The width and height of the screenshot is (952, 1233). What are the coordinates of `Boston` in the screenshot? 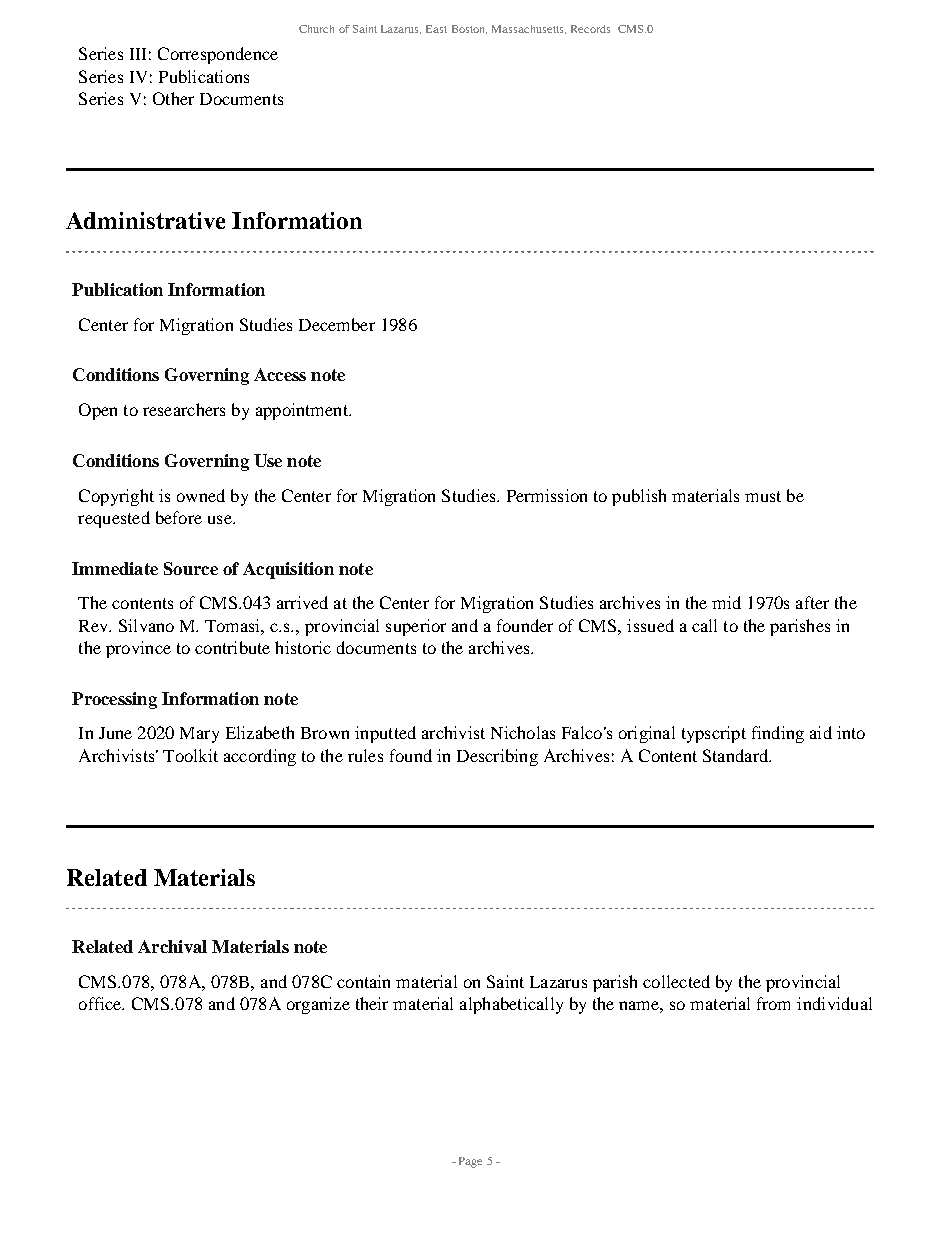 It's located at (469, 29).
